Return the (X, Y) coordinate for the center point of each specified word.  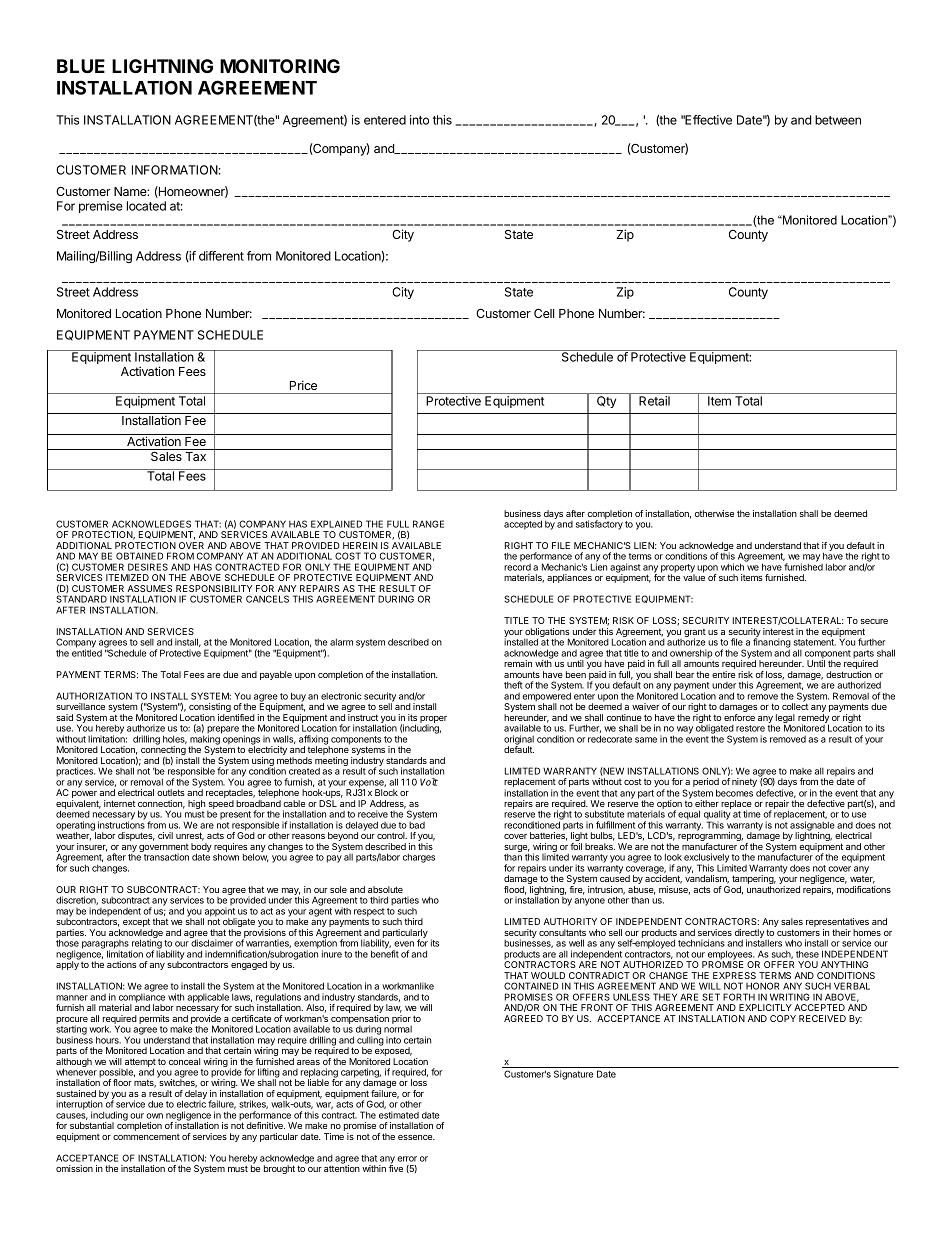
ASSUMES (149, 588)
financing (772, 643)
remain (518, 663)
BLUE (81, 66)
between (838, 120)
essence (416, 1137)
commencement (146, 1137)
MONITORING (280, 66)
